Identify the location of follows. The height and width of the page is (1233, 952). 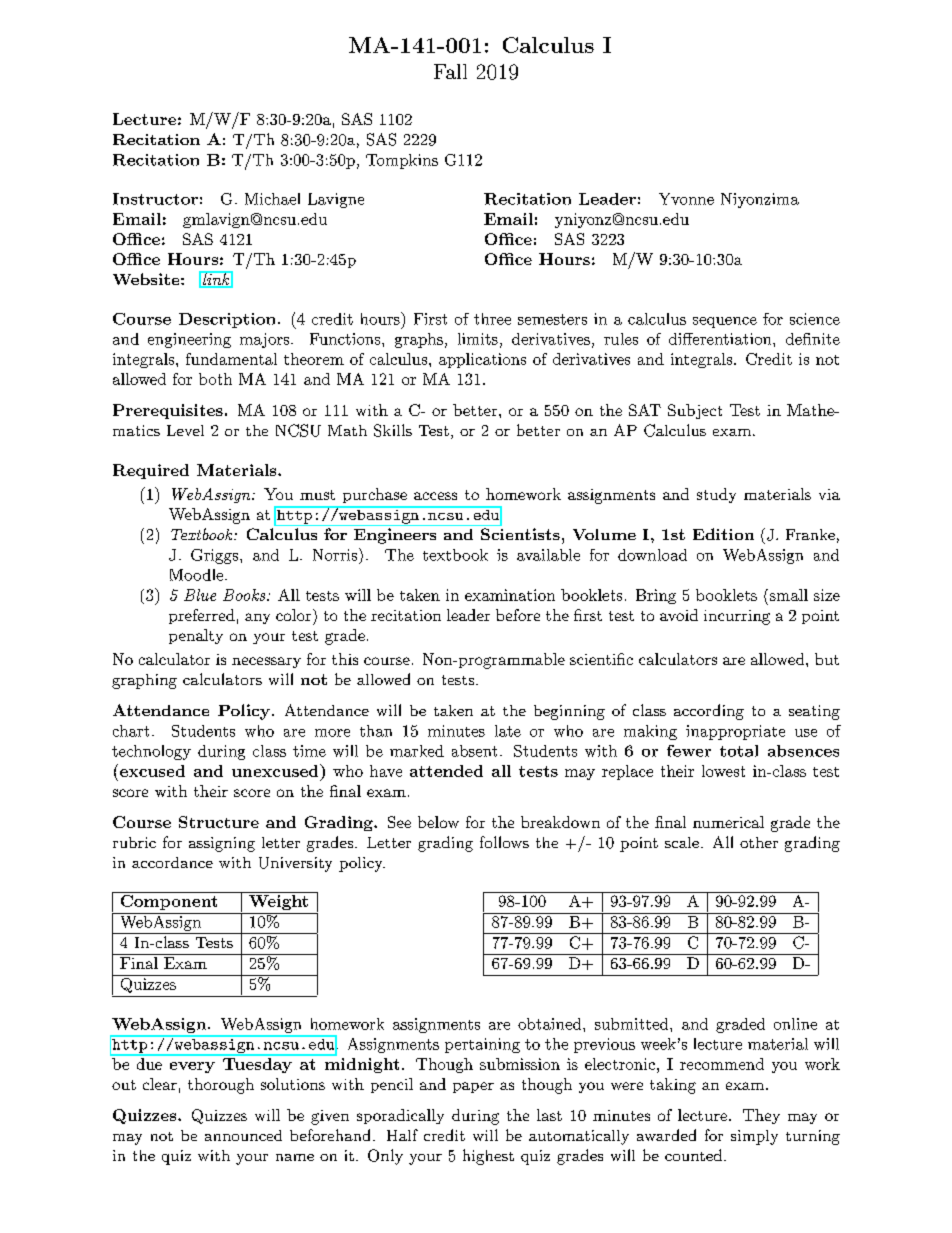
(504, 842).
